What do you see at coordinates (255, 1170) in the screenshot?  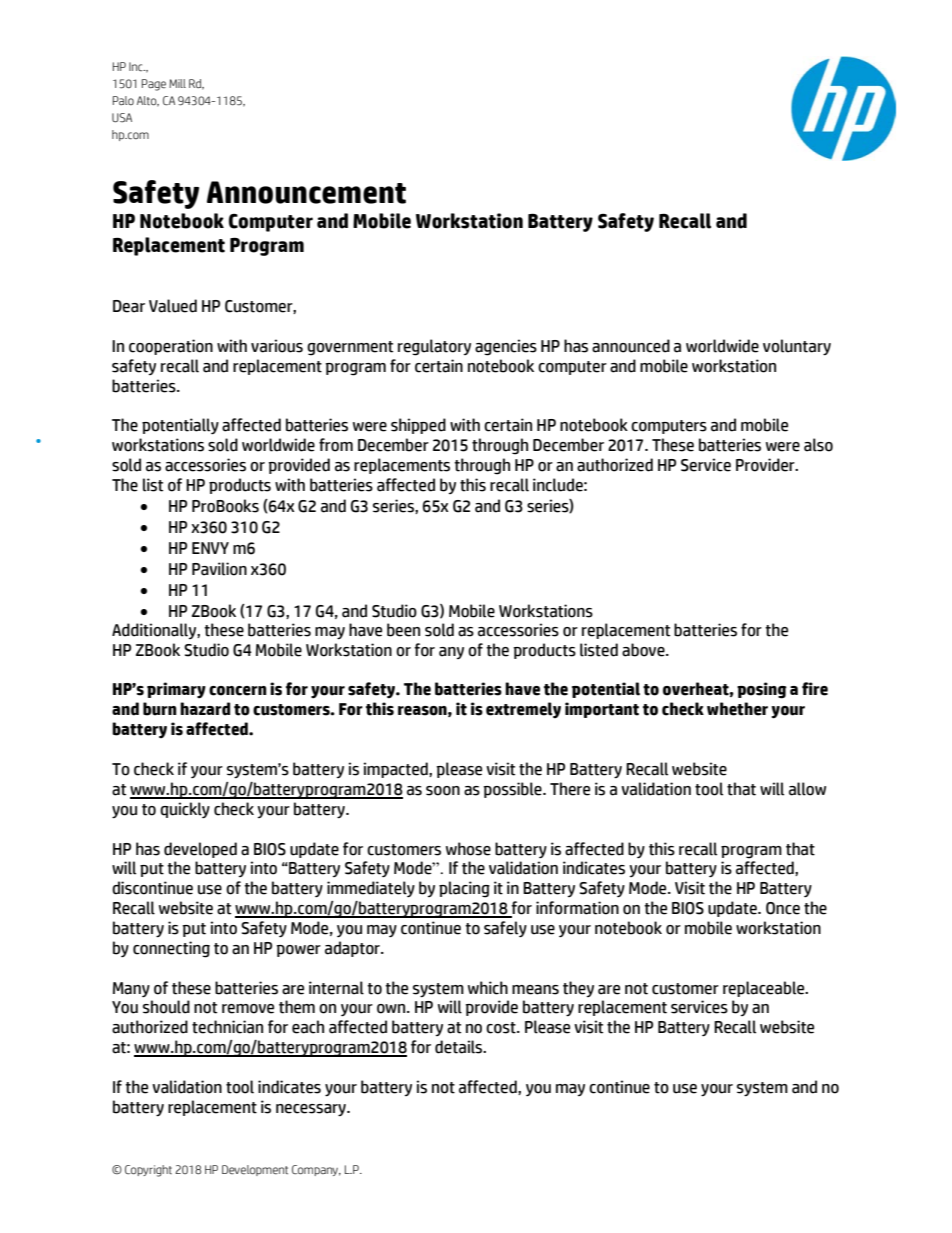 I see `Development` at bounding box center [255, 1170].
